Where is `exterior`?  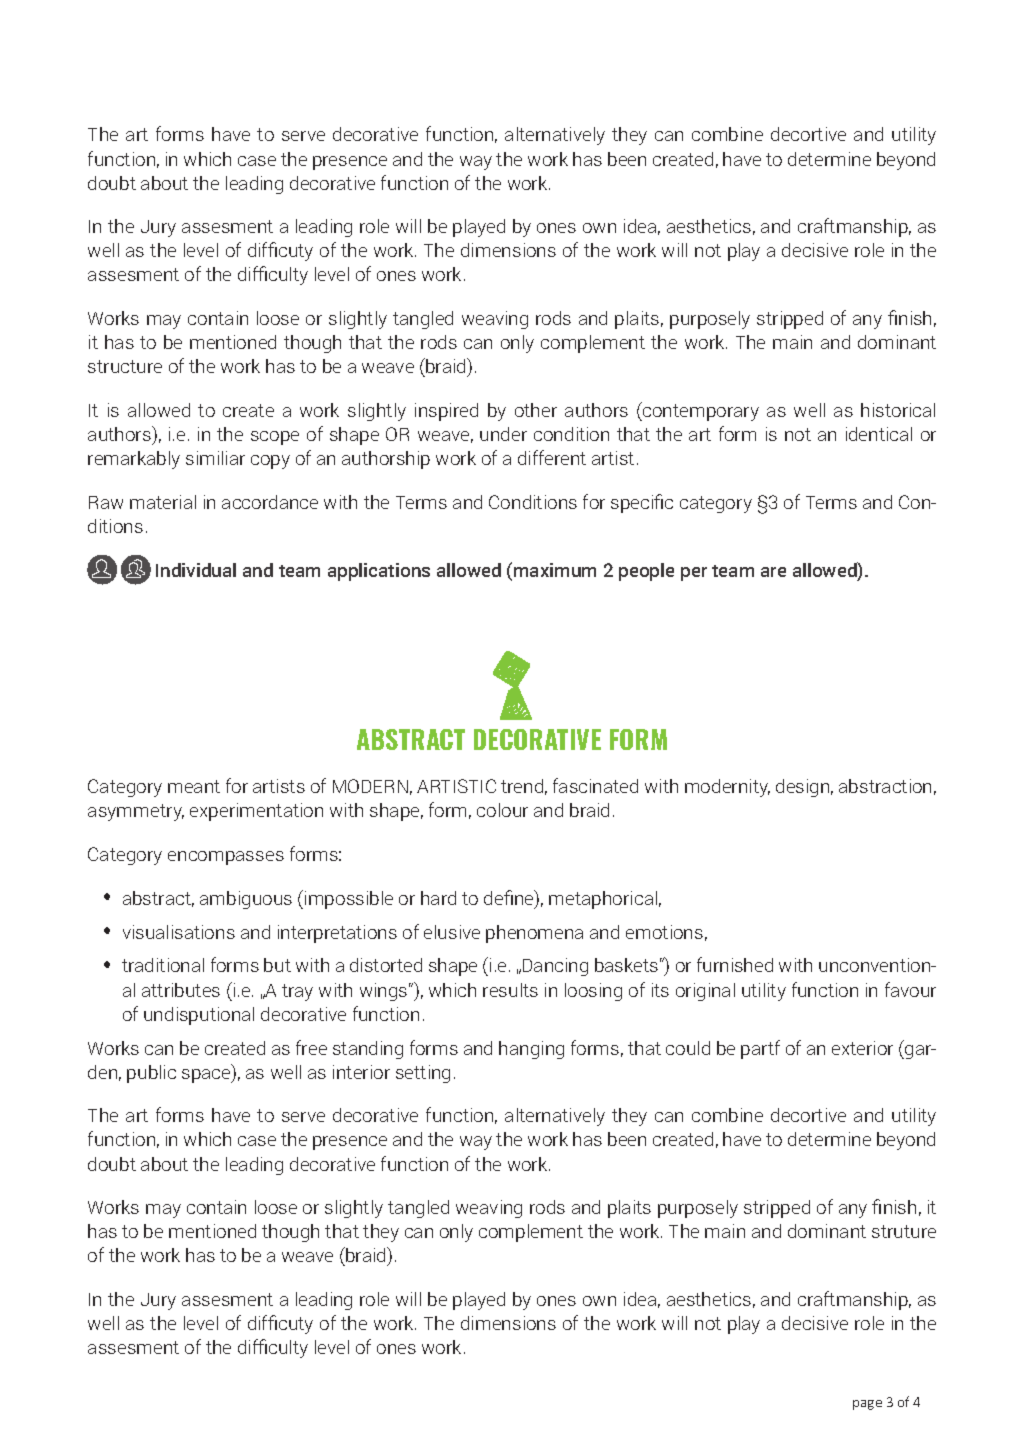 exterior is located at coordinates (862, 1048).
